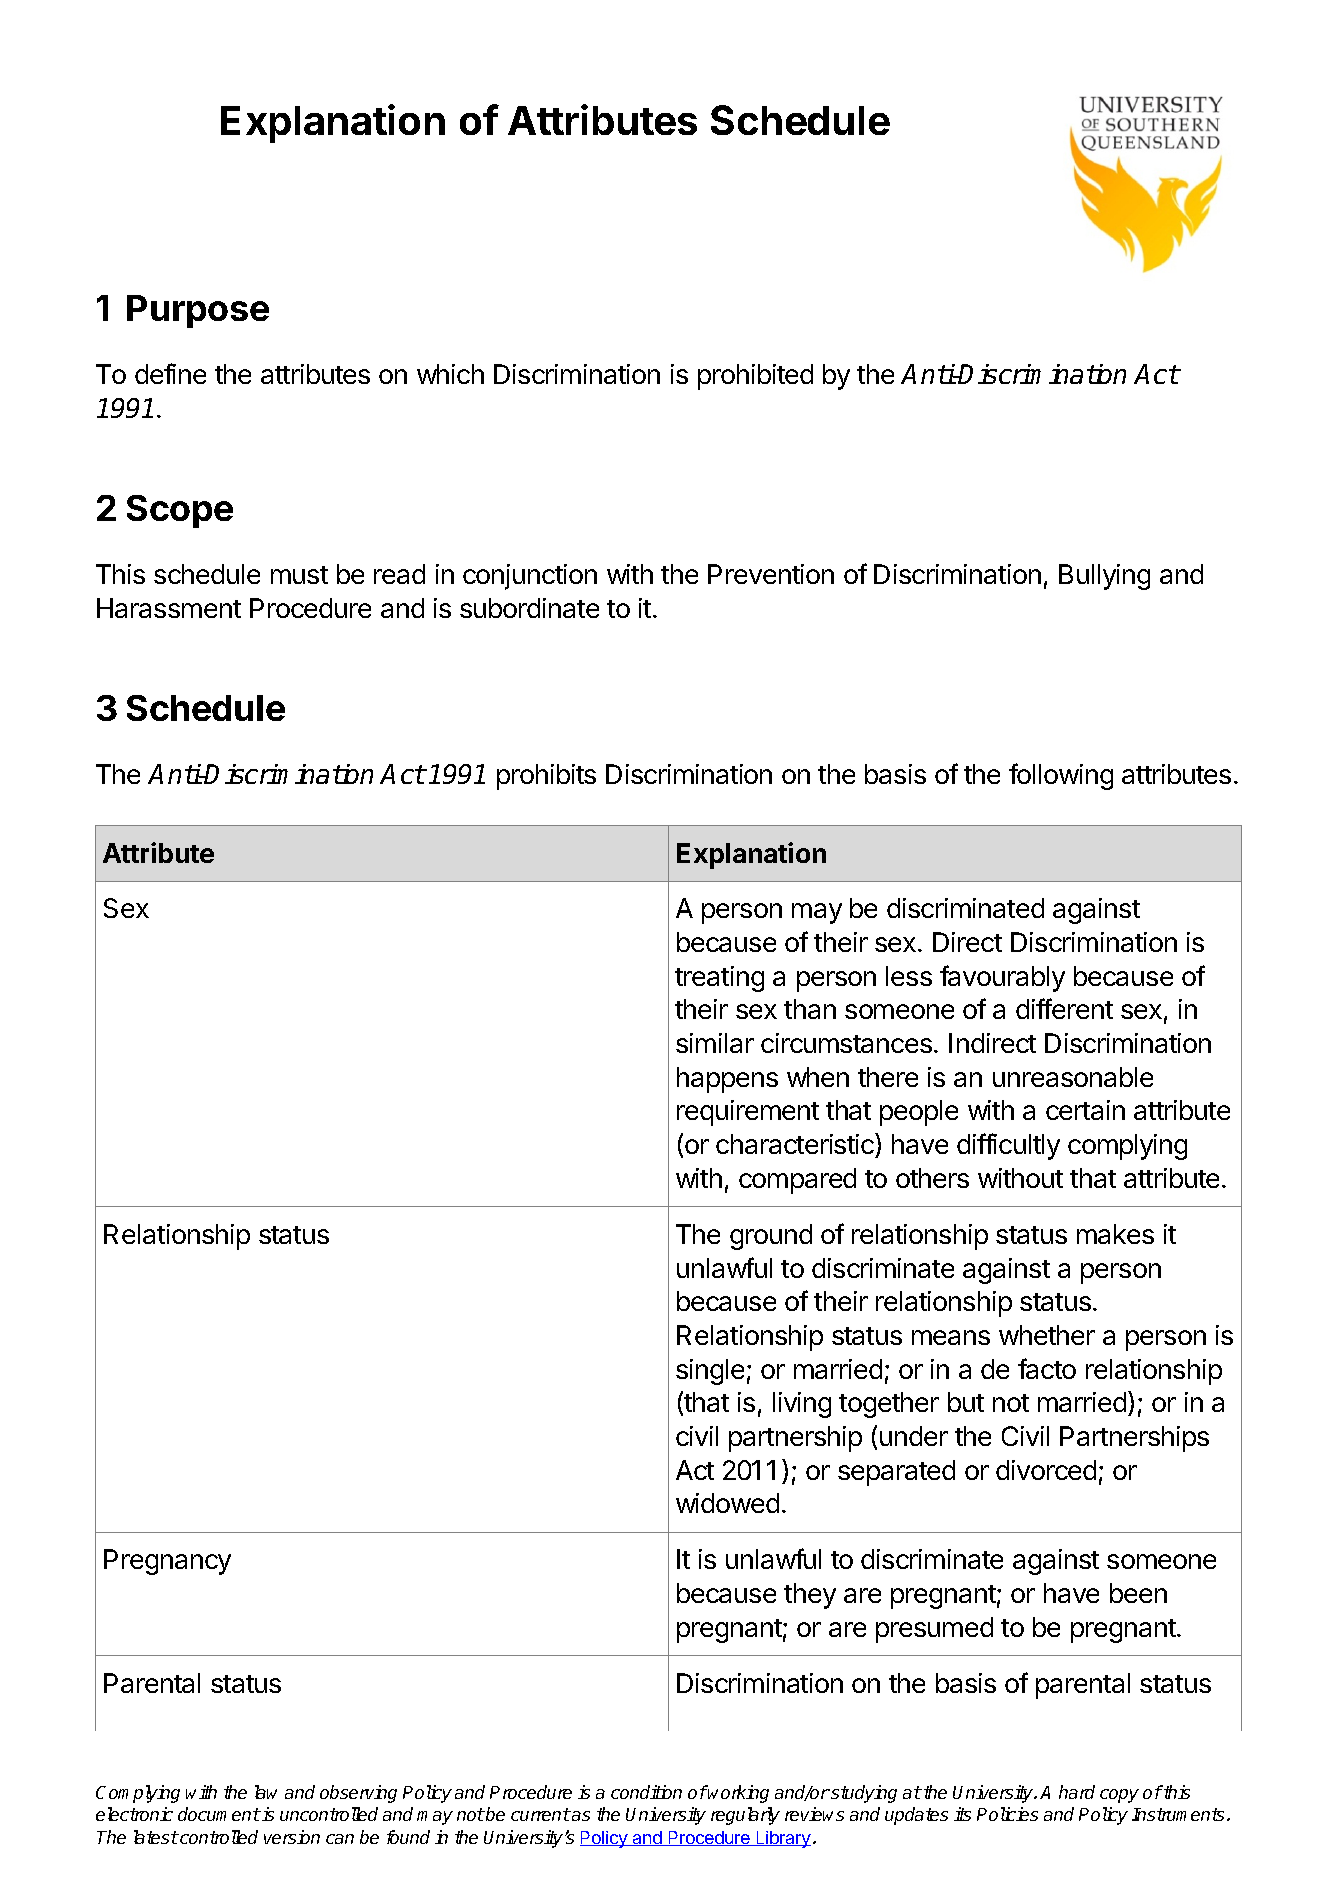 The height and width of the image is (1890, 1337). What do you see at coordinates (167, 1562) in the image?
I see `Pregnancy` at bounding box center [167, 1562].
